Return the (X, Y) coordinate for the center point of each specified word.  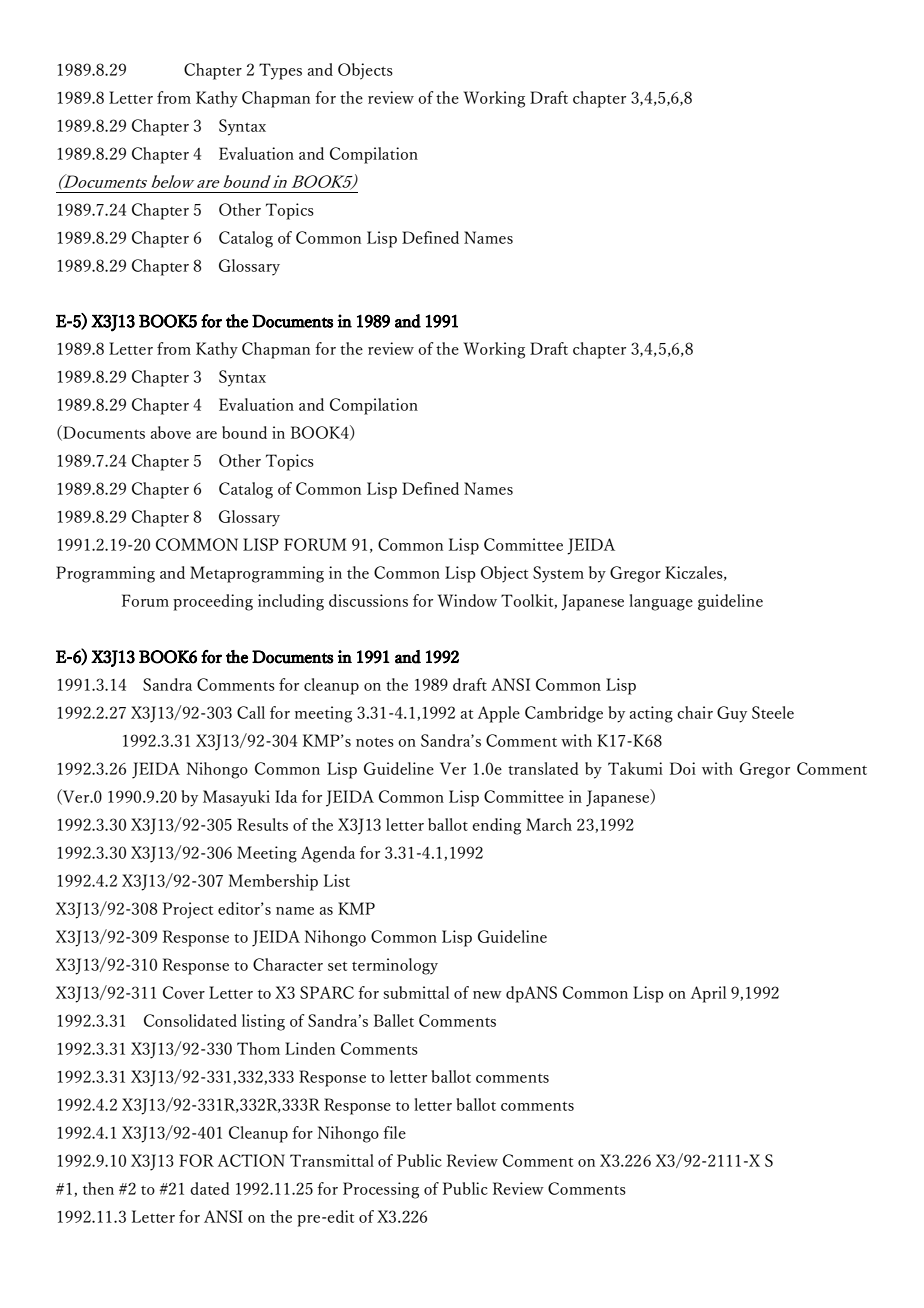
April (708, 994)
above (171, 432)
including (291, 602)
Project (188, 910)
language (661, 602)
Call (251, 712)
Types (280, 71)
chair (695, 712)
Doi (683, 768)
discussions (368, 600)
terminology (395, 966)
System (558, 574)
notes (375, 742)
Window (467, 600)
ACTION (251, 1160)
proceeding (213, 602)
